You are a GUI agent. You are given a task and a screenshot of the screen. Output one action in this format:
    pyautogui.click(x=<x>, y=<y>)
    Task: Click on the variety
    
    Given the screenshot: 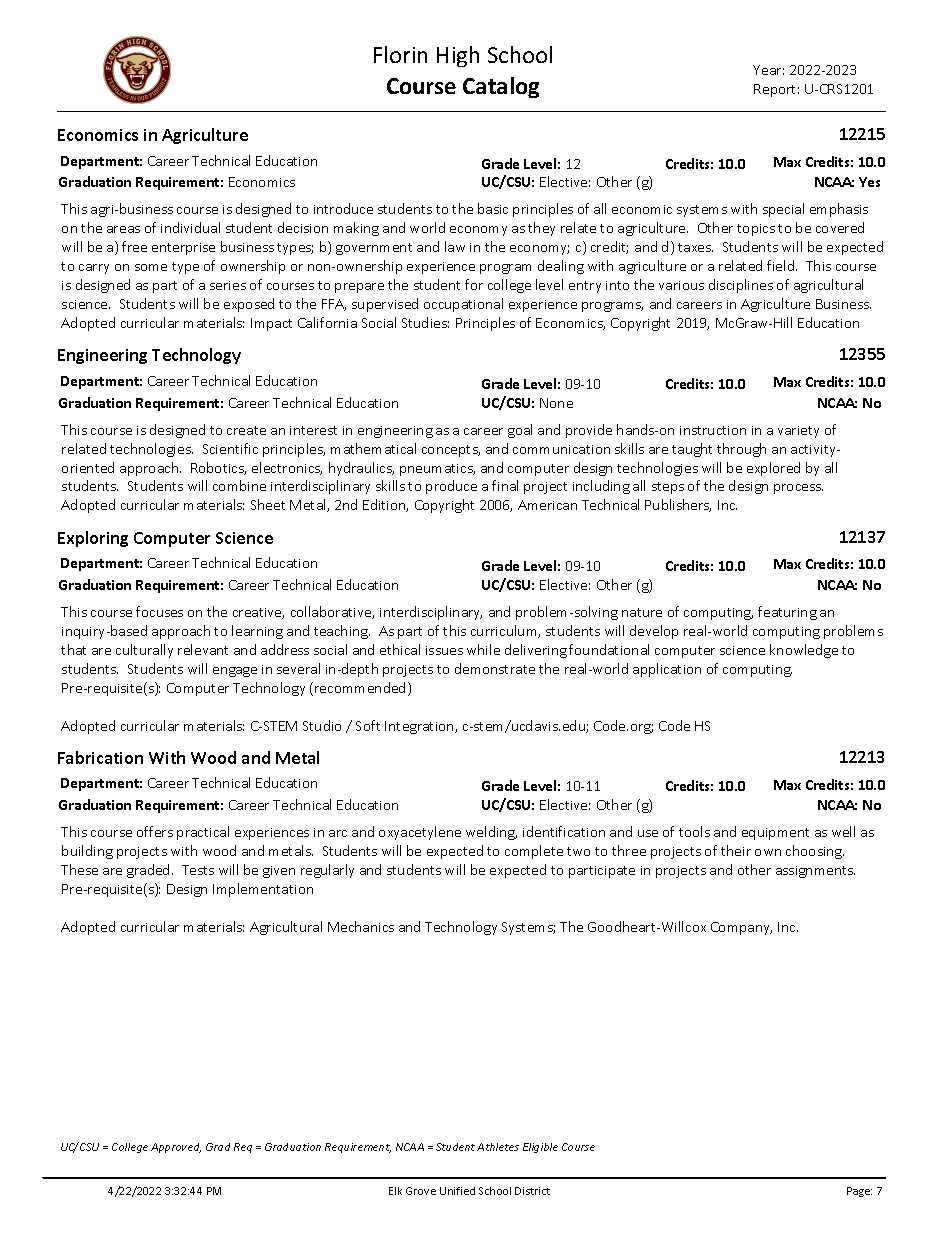 What is the action you would take?
    pyautogui.click(x=798, y=432)
